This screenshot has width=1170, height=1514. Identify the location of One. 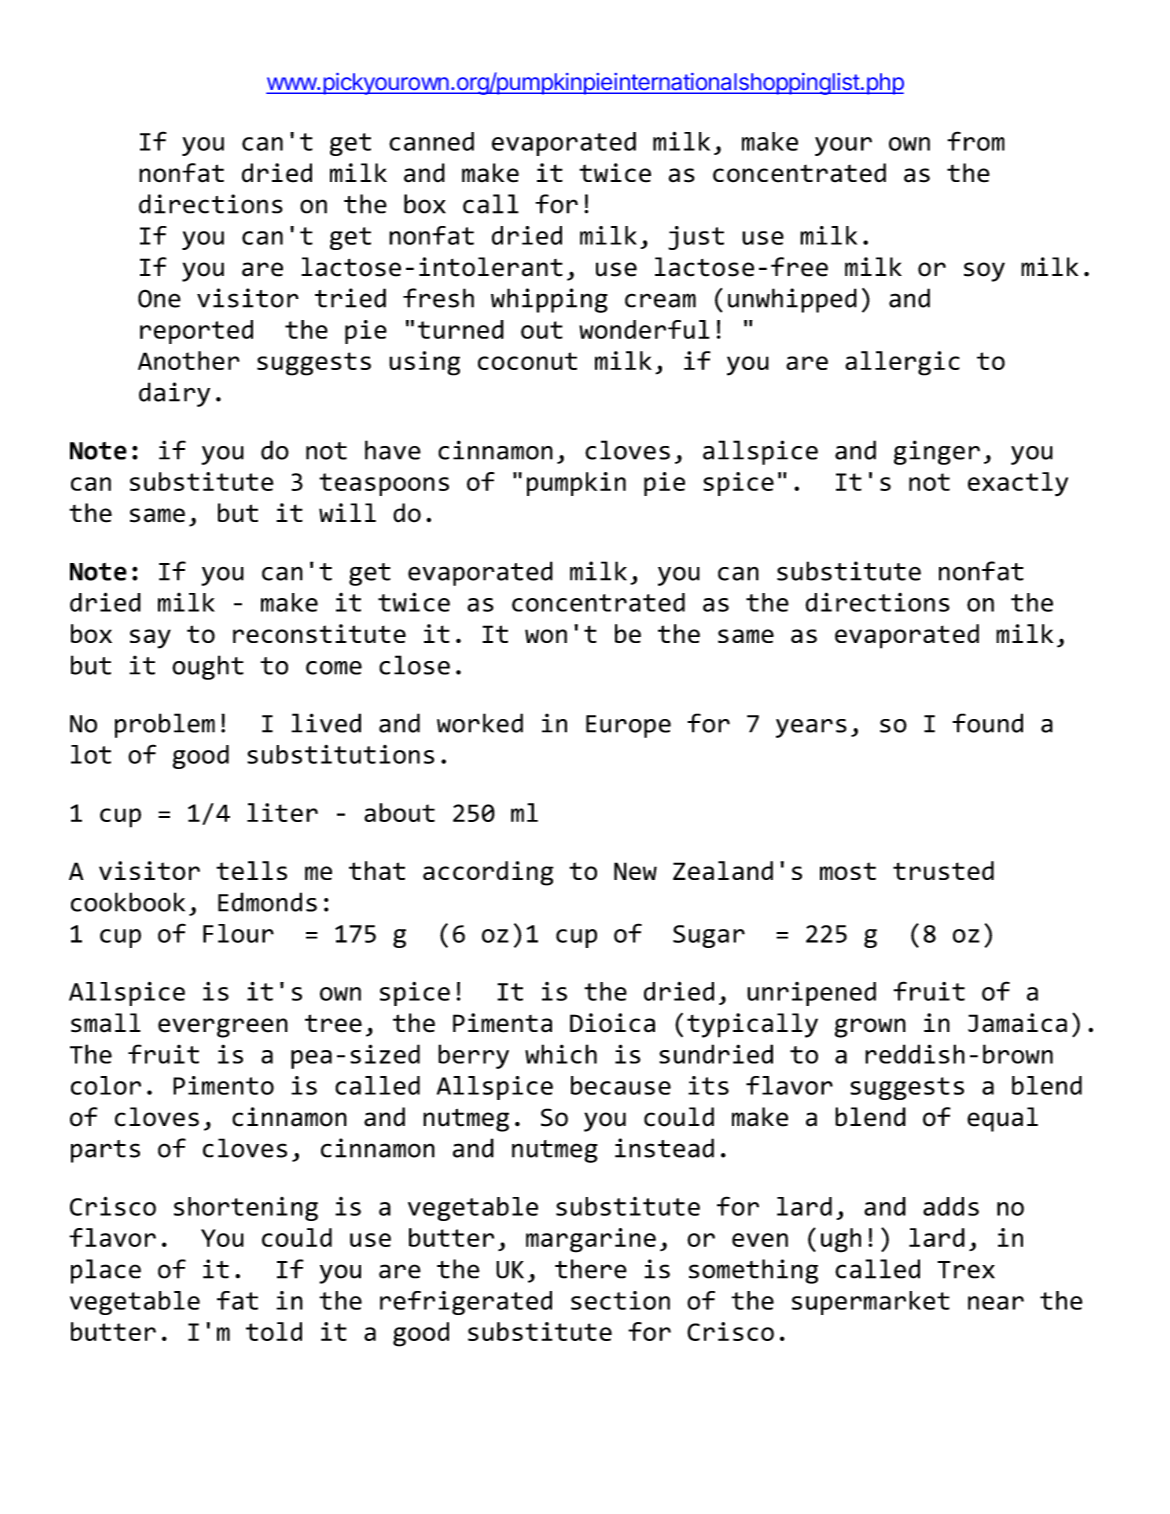
(159, 298).
